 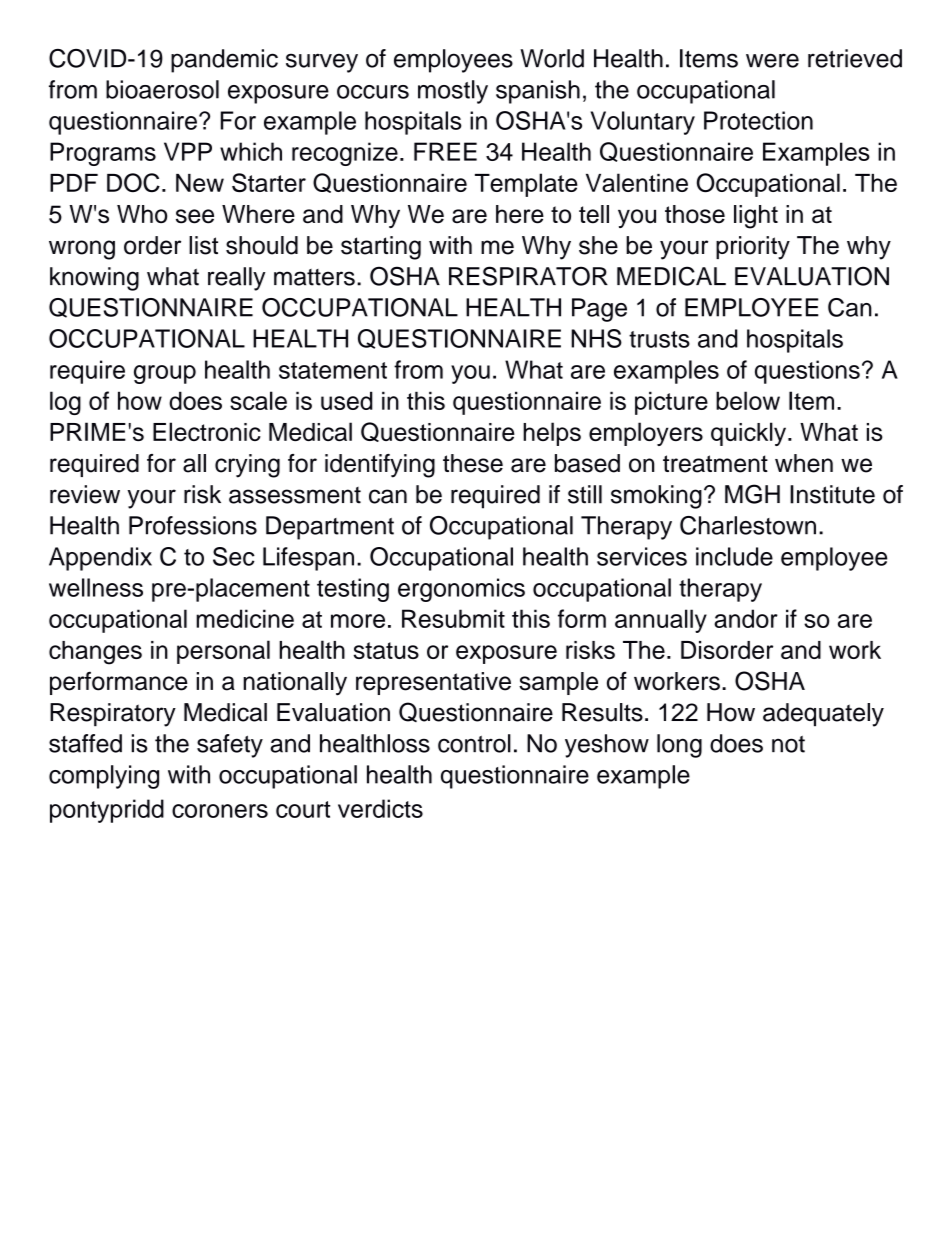 I want to click on complying, so click(x=104, y=777).
